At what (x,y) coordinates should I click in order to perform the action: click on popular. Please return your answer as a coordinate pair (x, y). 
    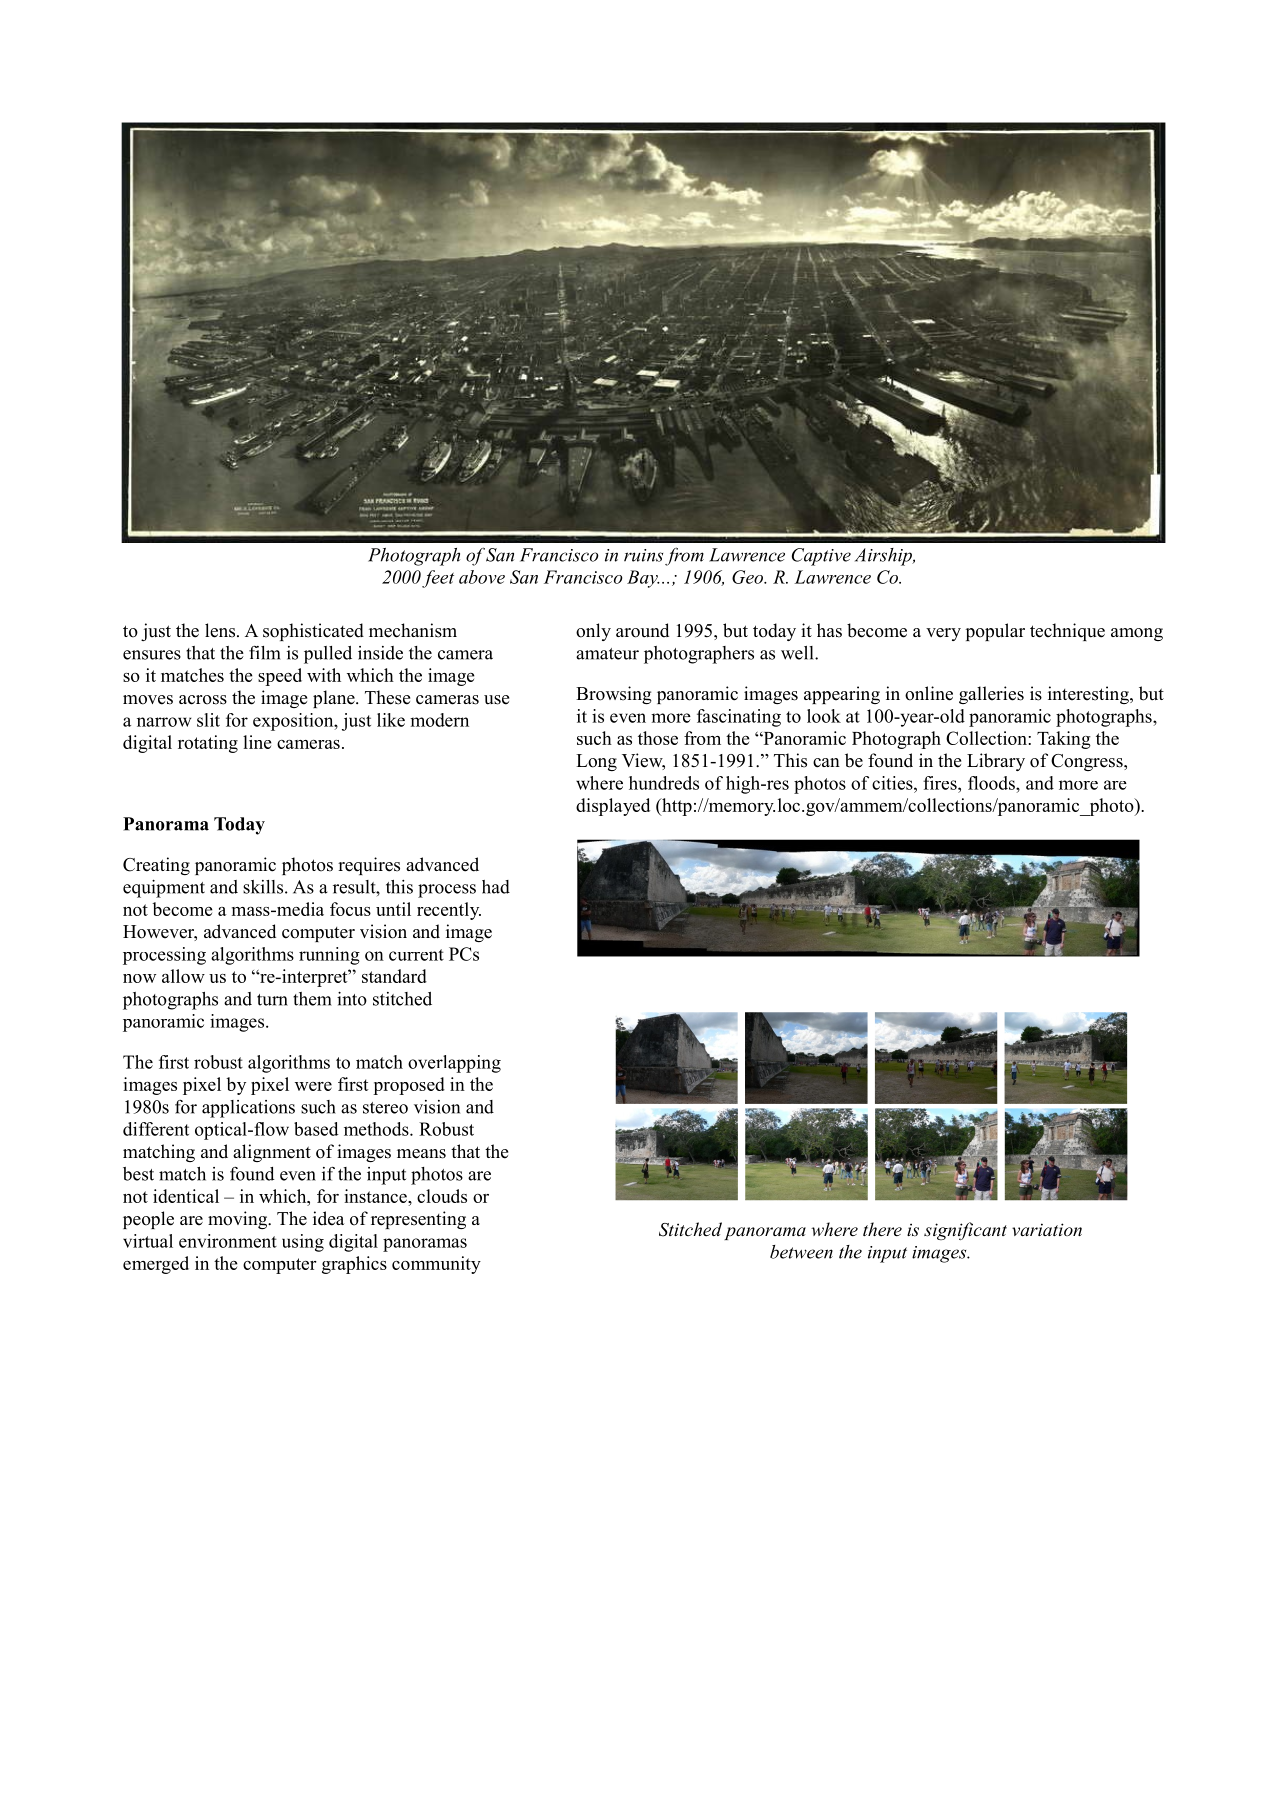
    Looking at the image, I should click on (995, 632).
